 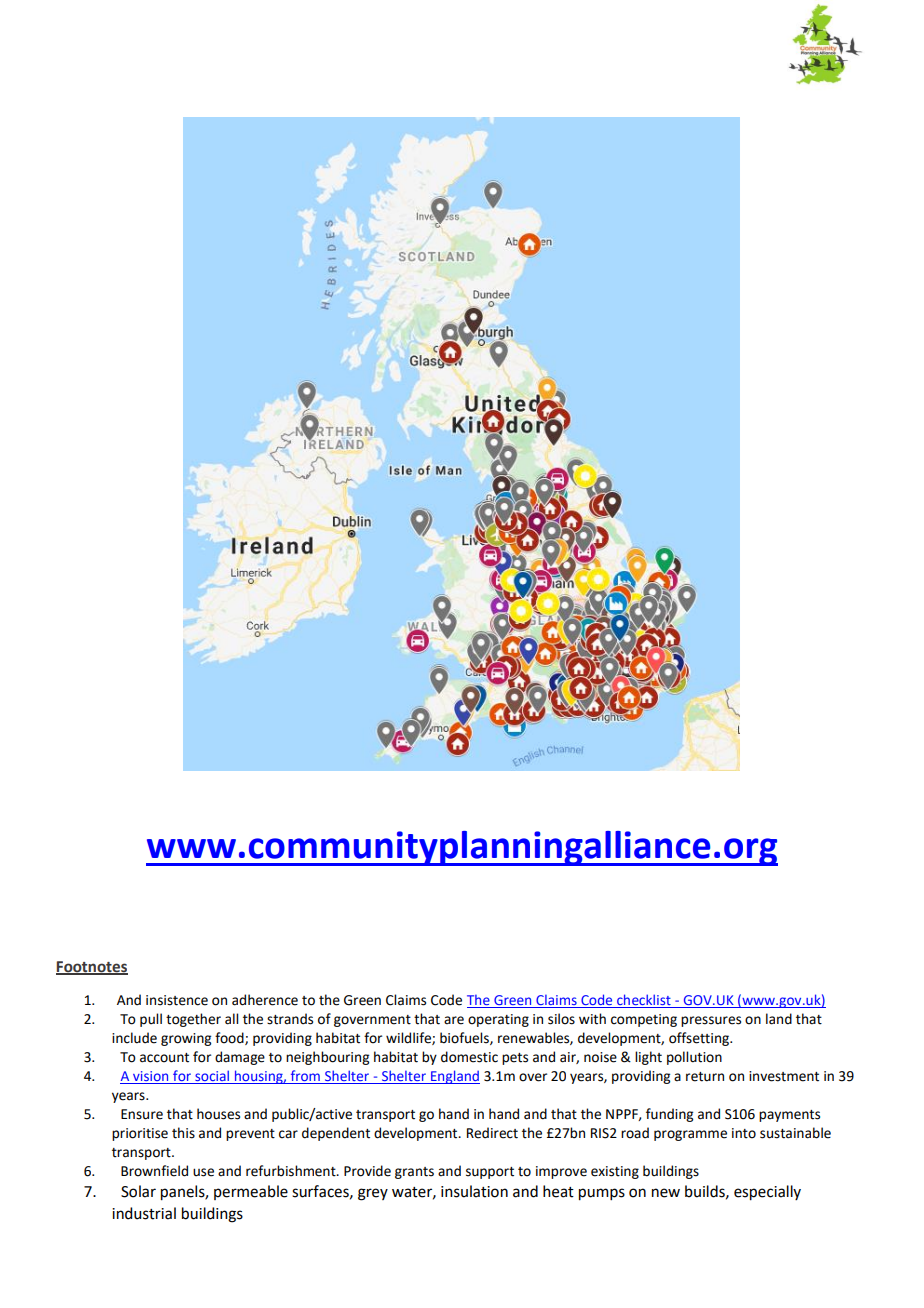 I want to click on from, so click(x=305, y=1077).
